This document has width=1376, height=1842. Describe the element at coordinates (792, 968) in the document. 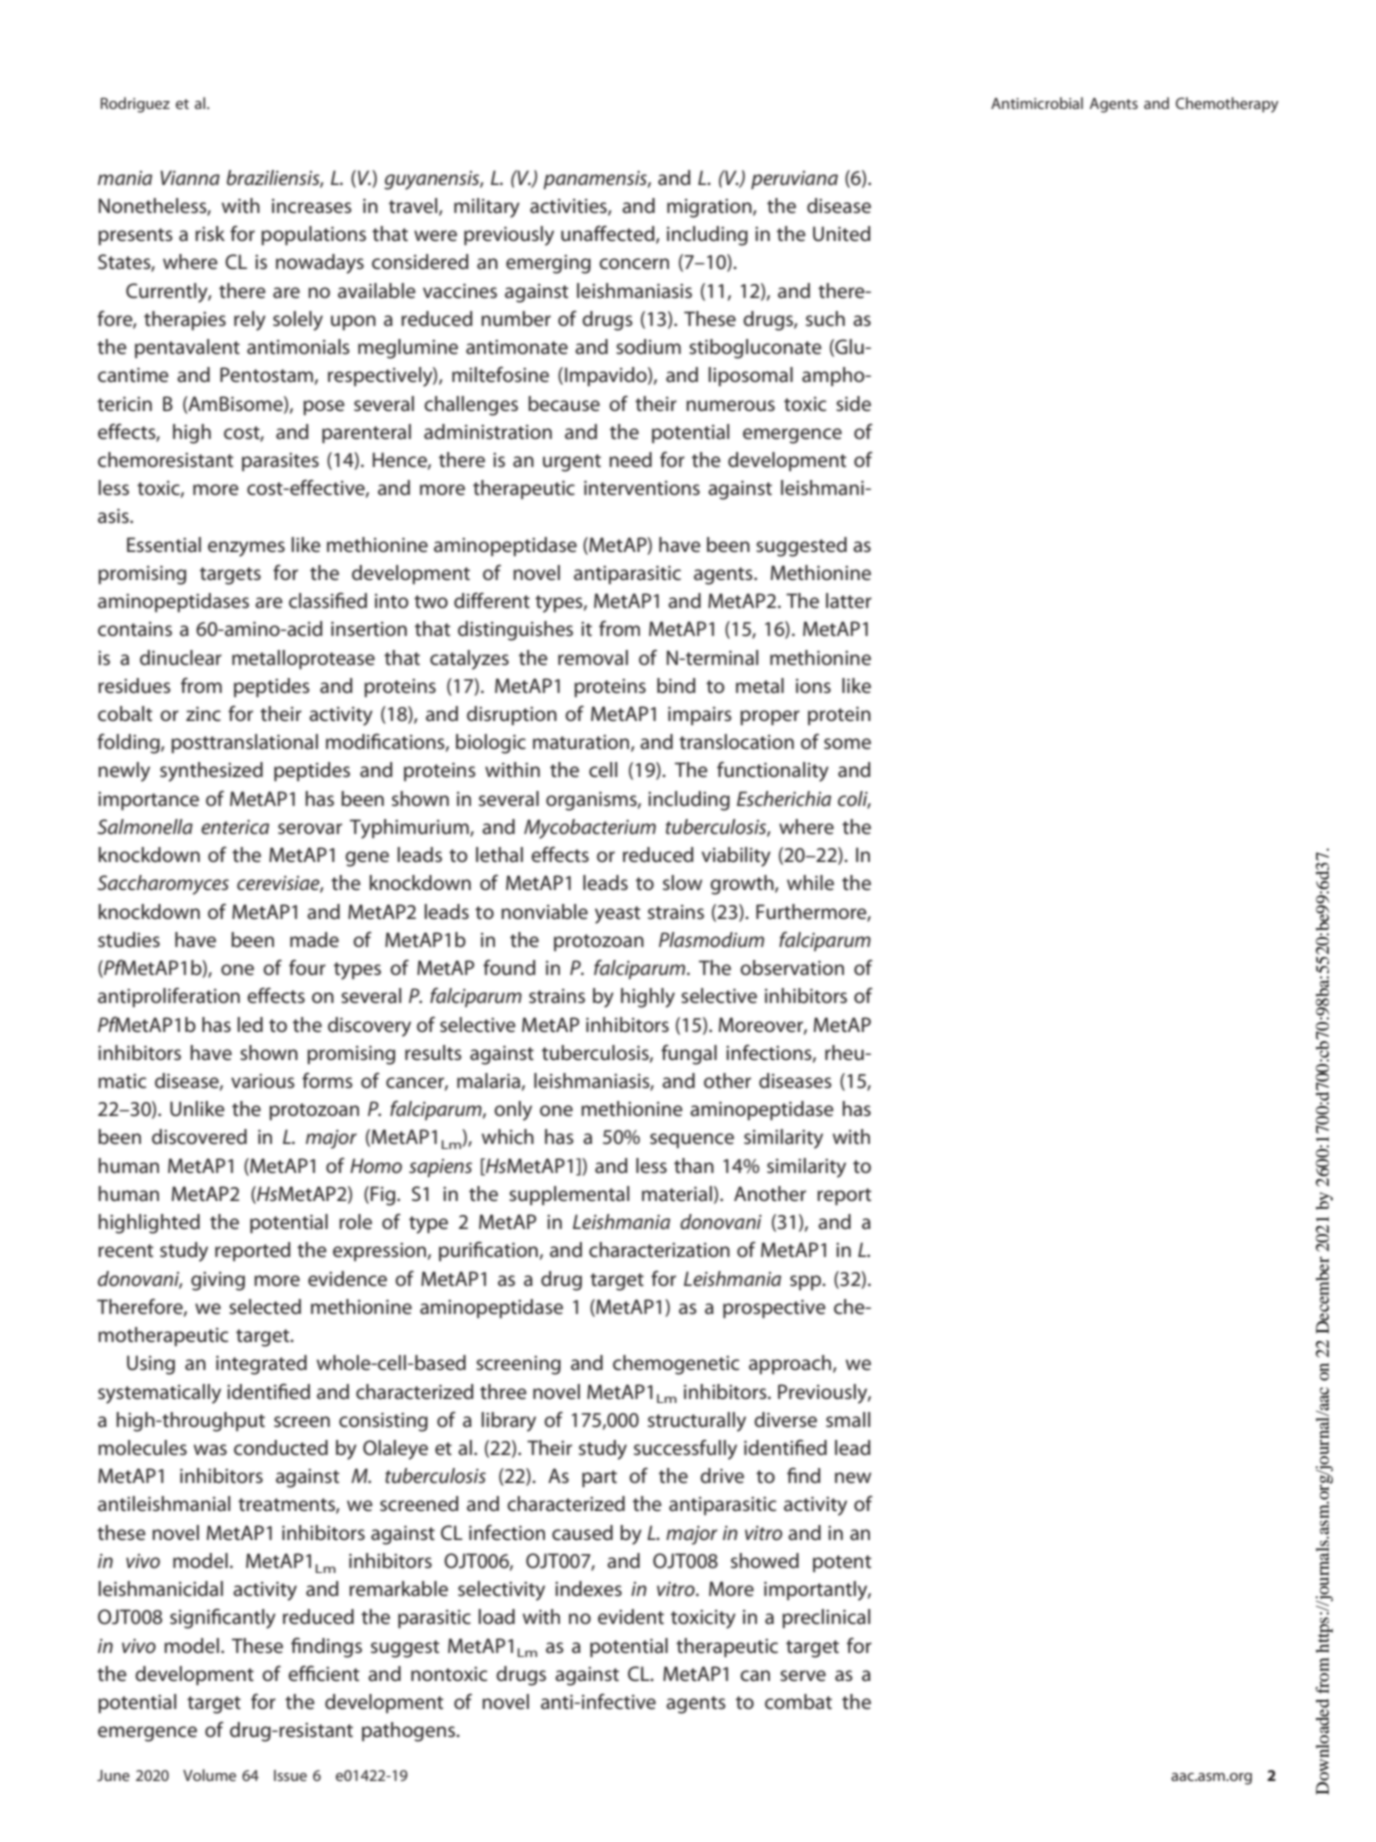

I see `observation` at that location.
